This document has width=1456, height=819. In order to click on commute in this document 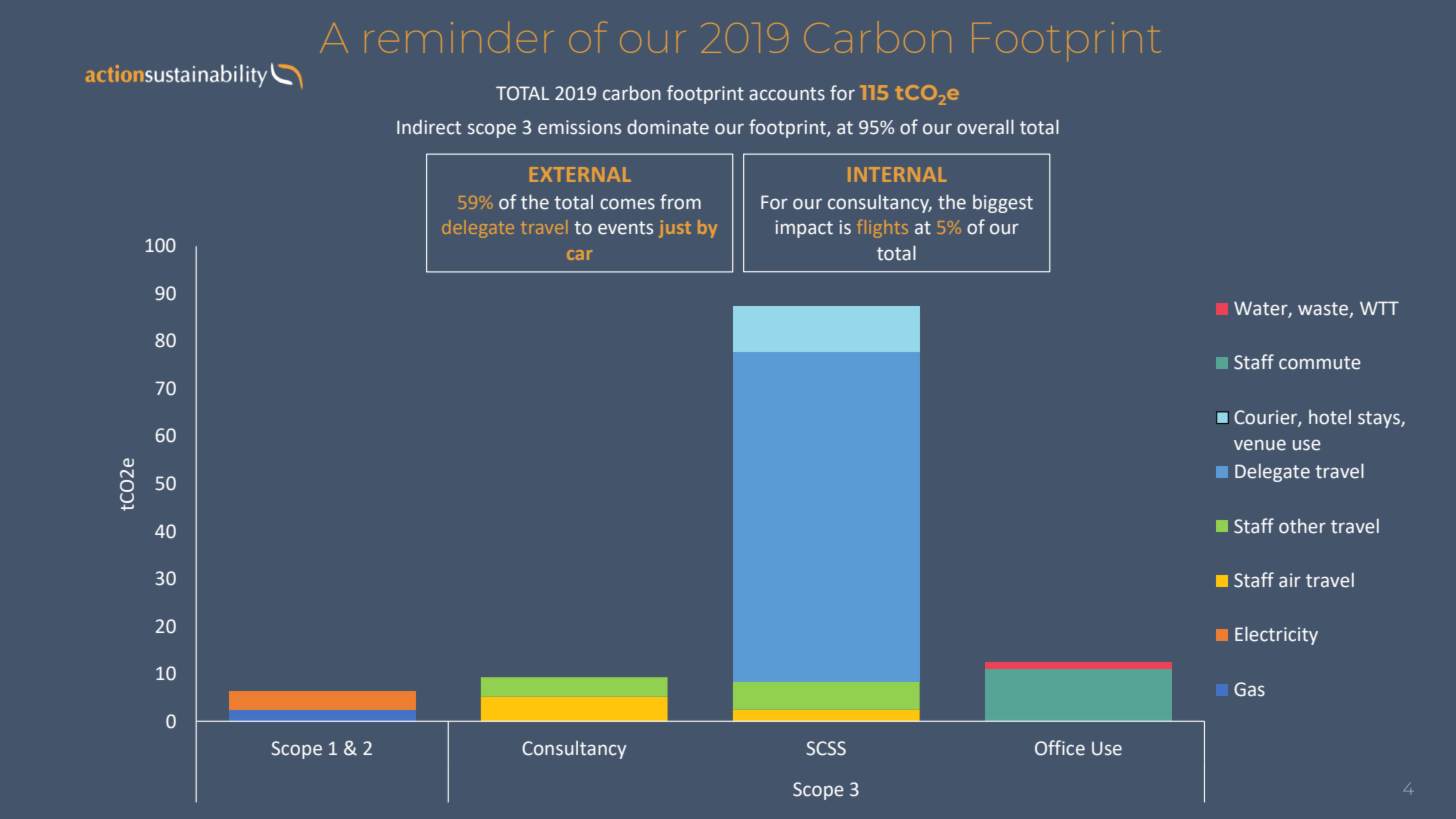, I will do `click(1320, 363)`.
